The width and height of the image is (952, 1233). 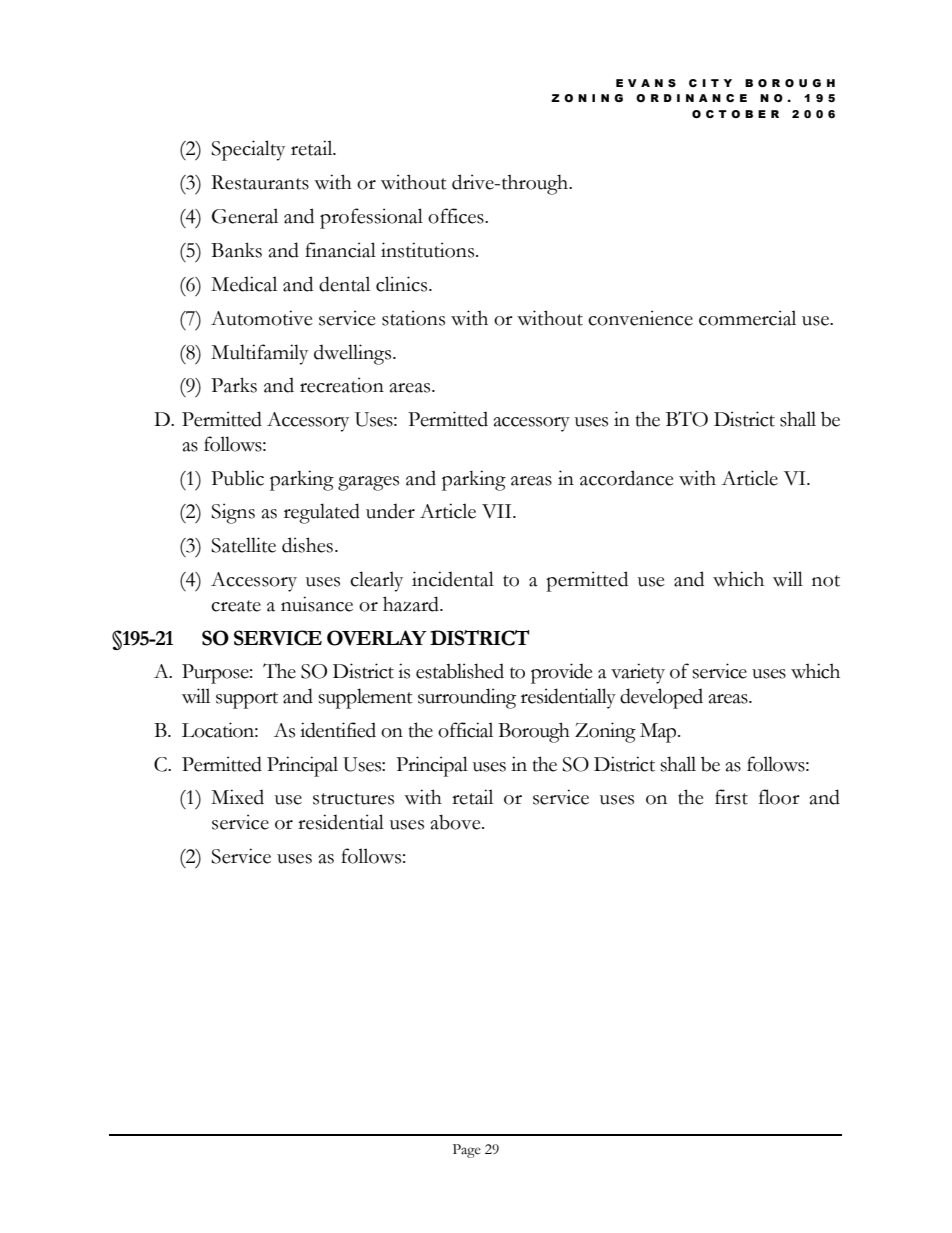 What do you see at coordinates (747, 318) in the image?
I see `commercial` at bounding box center [747, 318].
